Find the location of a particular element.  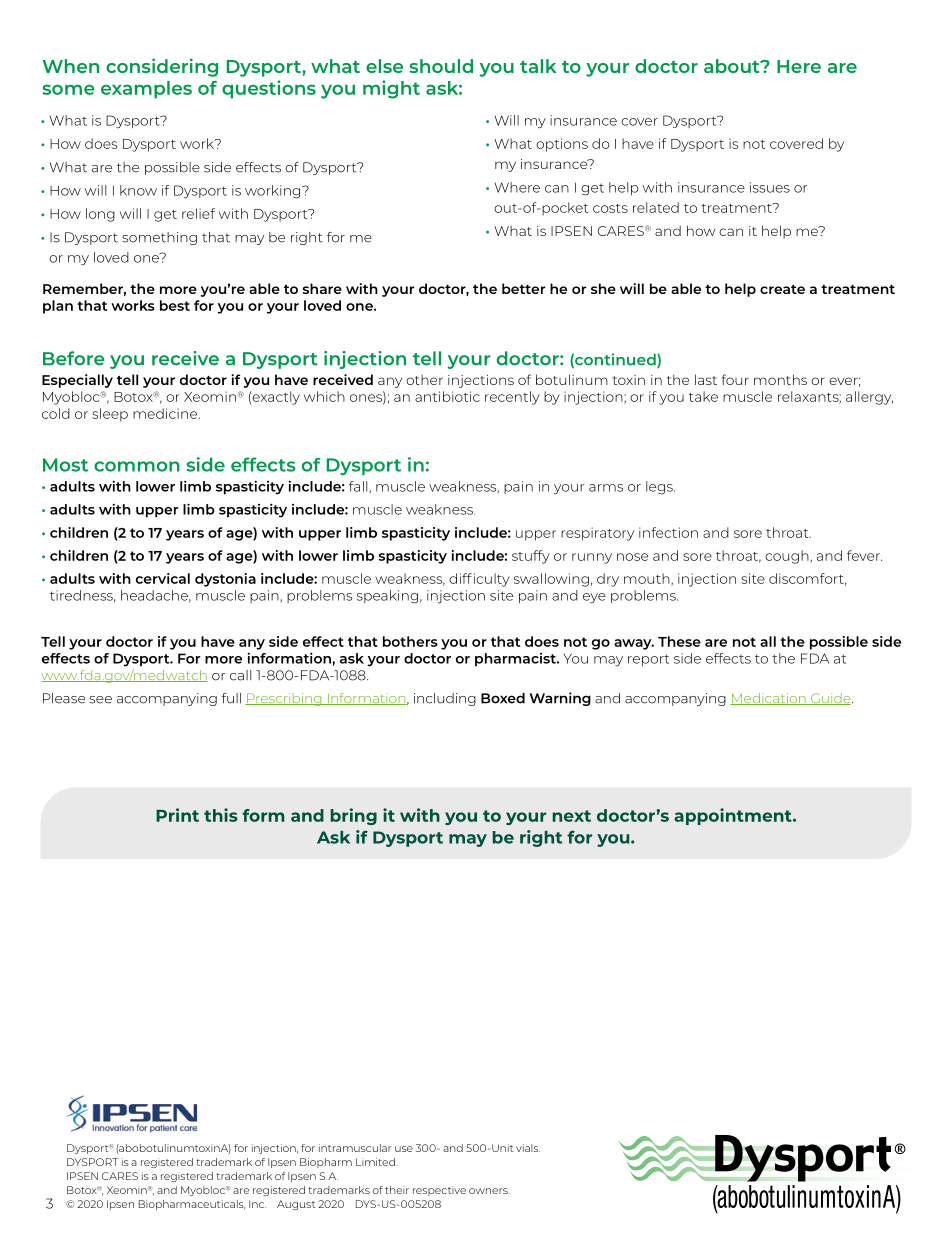

better is located at coordinates (524, 288).
